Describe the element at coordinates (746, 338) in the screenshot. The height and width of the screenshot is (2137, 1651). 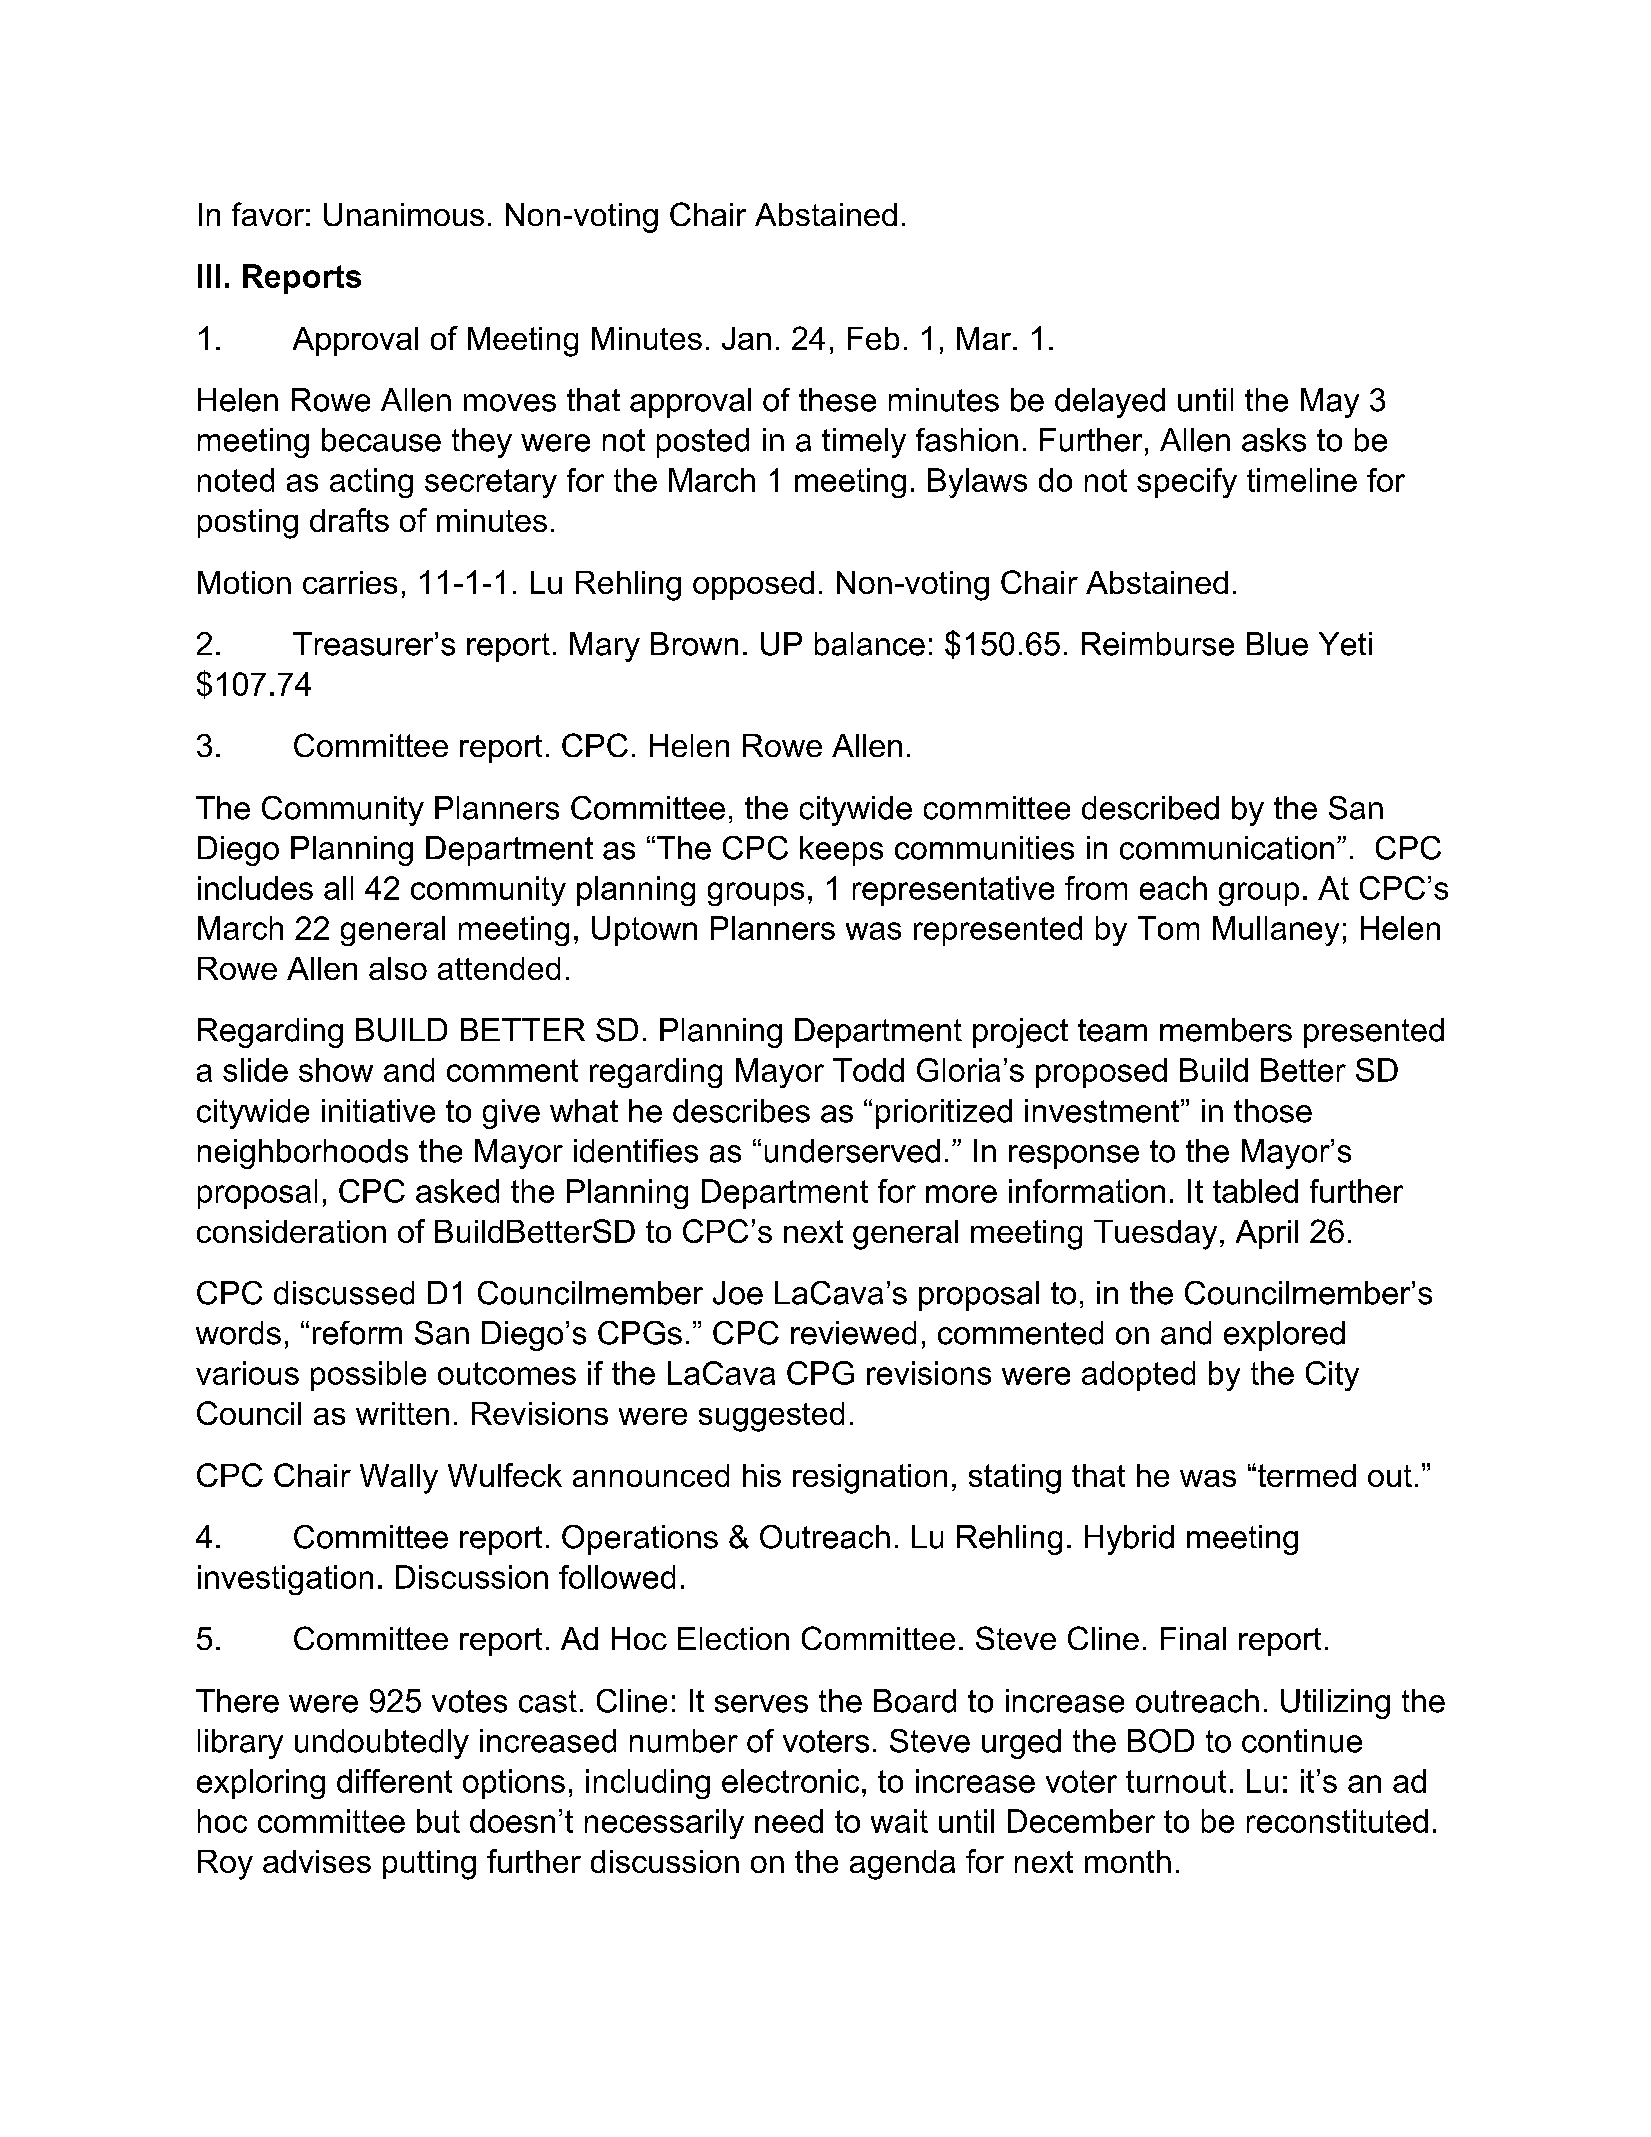
I see `Jan` at that location.
